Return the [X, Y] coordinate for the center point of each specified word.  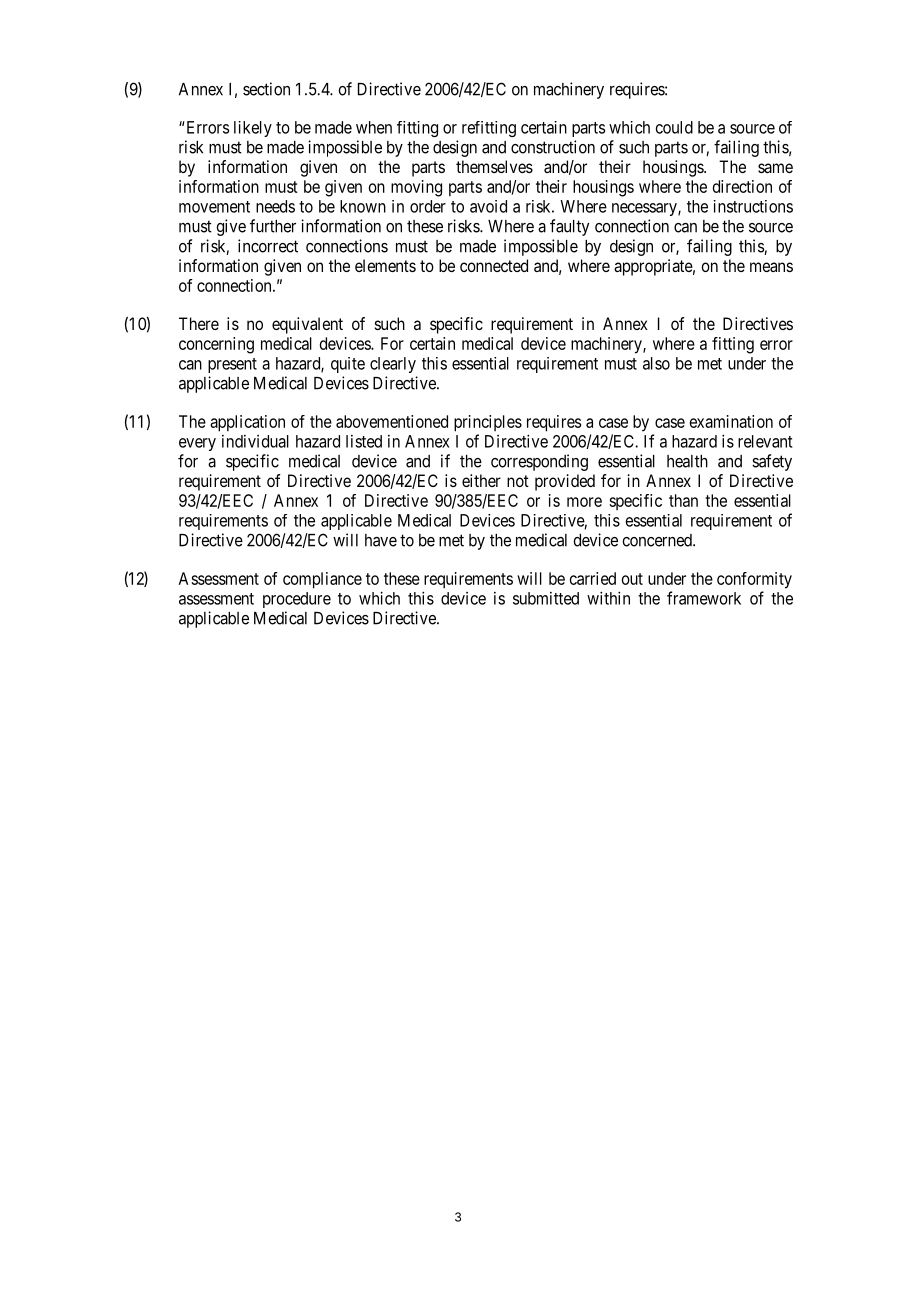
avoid [488, 206]
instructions [753, 206]
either [481, 480]
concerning [216, 345]
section [266, 89]
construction [553, 147]
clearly [393, 365]
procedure [297, 600]
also [656, 363]
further [273, 226]
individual [255, 441]
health [687, 461]
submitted [546, 598]
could [674, 127]
